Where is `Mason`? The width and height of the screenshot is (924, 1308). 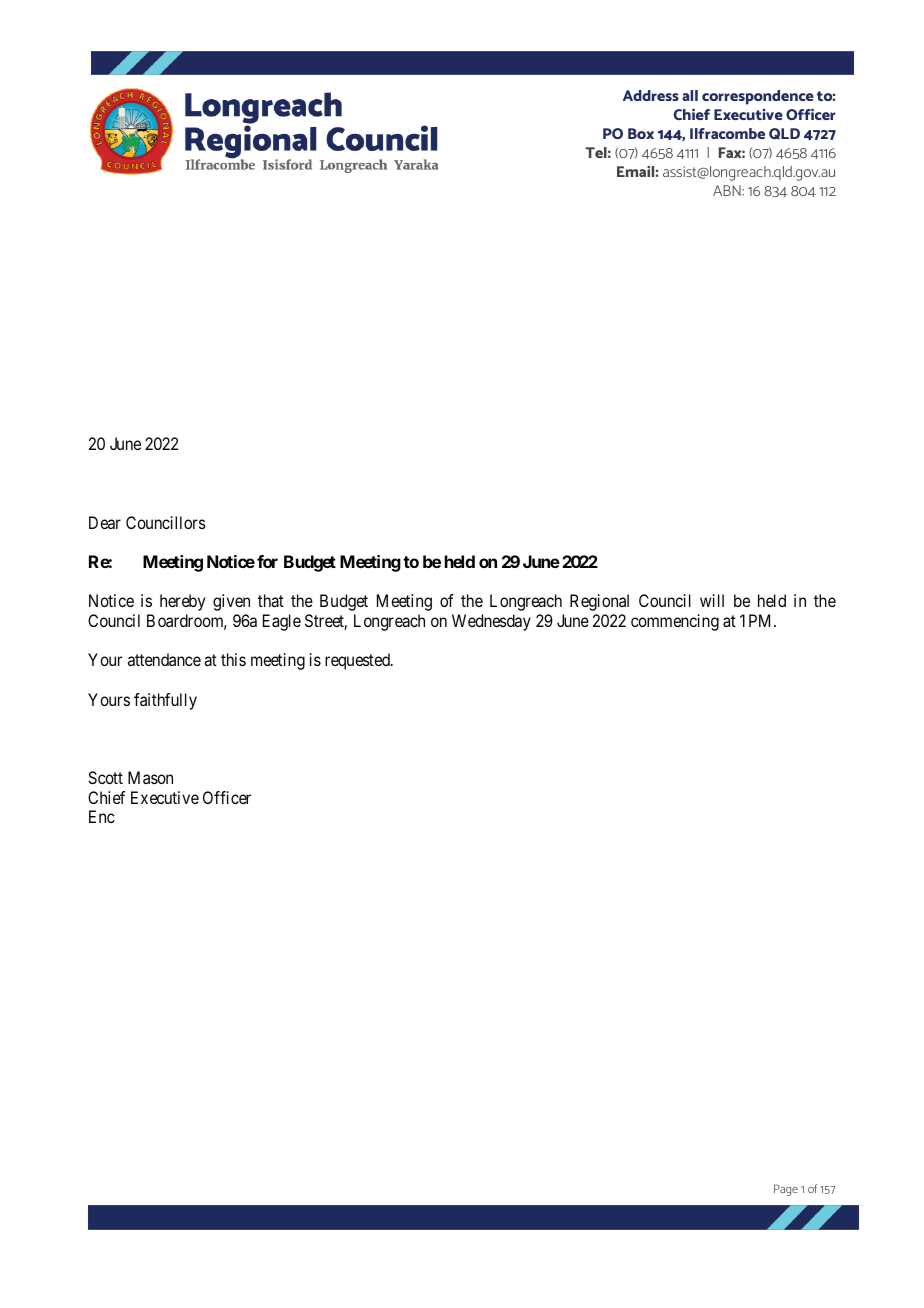 Mason is located at coordinates (150, 777).
